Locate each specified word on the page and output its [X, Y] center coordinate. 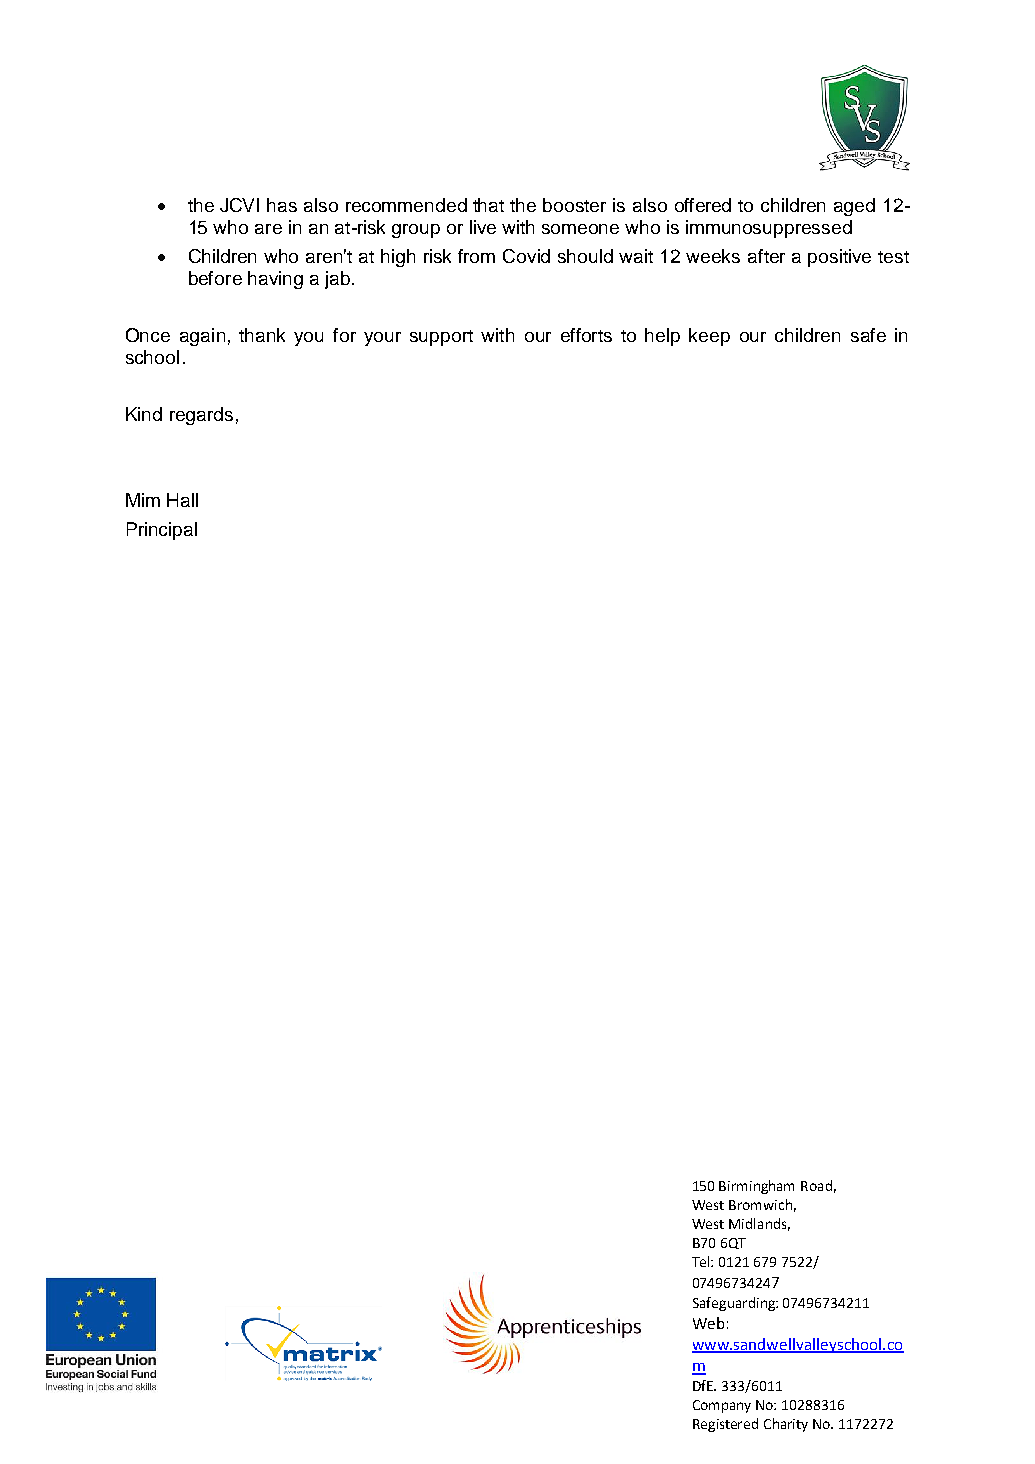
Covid [526, 256]
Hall [182, 500]
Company [722, 1406]
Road [816, 1185]
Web [708, 1323]
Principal [162, 531]
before [215, 278]
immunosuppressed [769, 229]
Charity [786, 1425]
